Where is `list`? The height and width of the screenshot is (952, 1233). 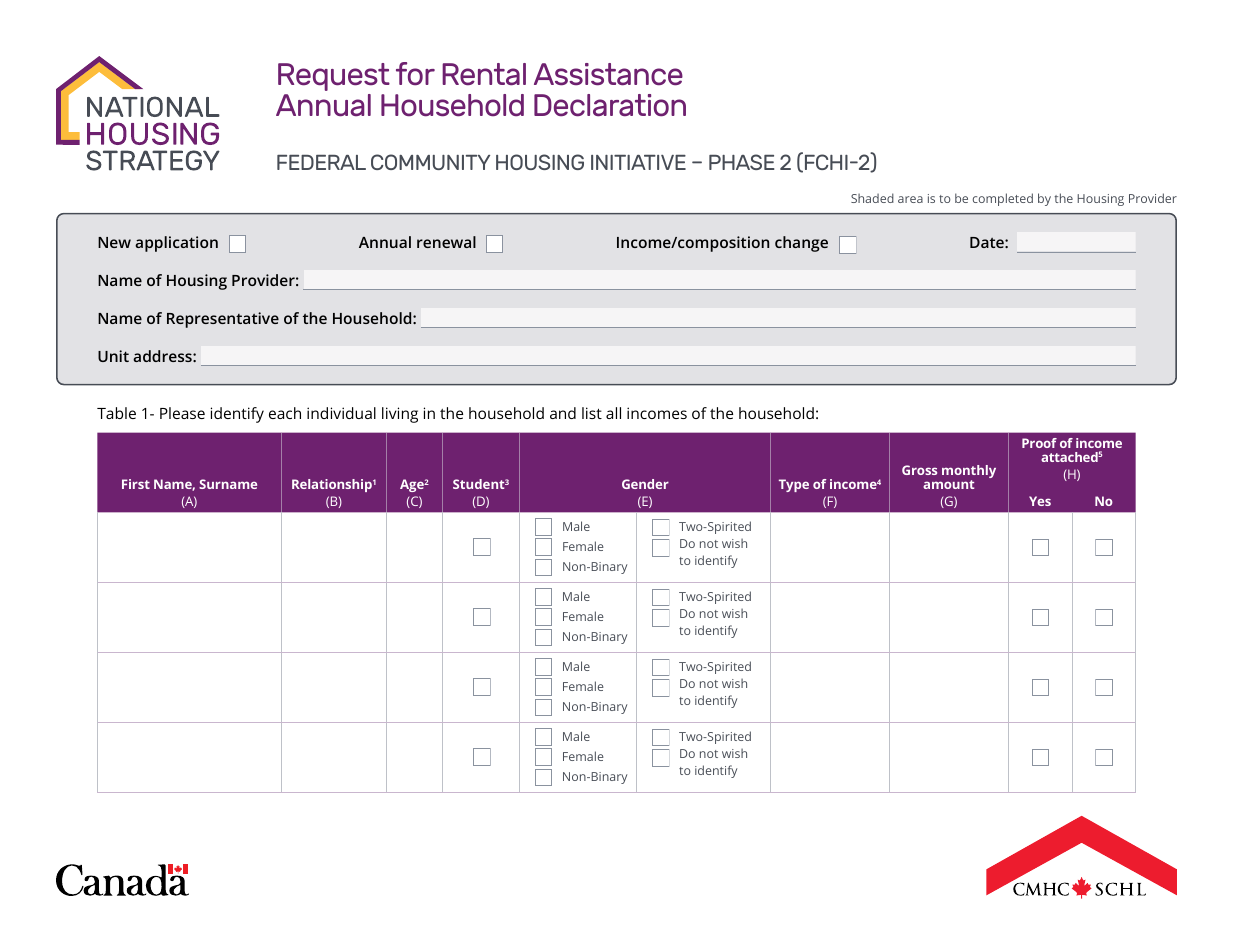 list is located at coordinates (592, 413).
